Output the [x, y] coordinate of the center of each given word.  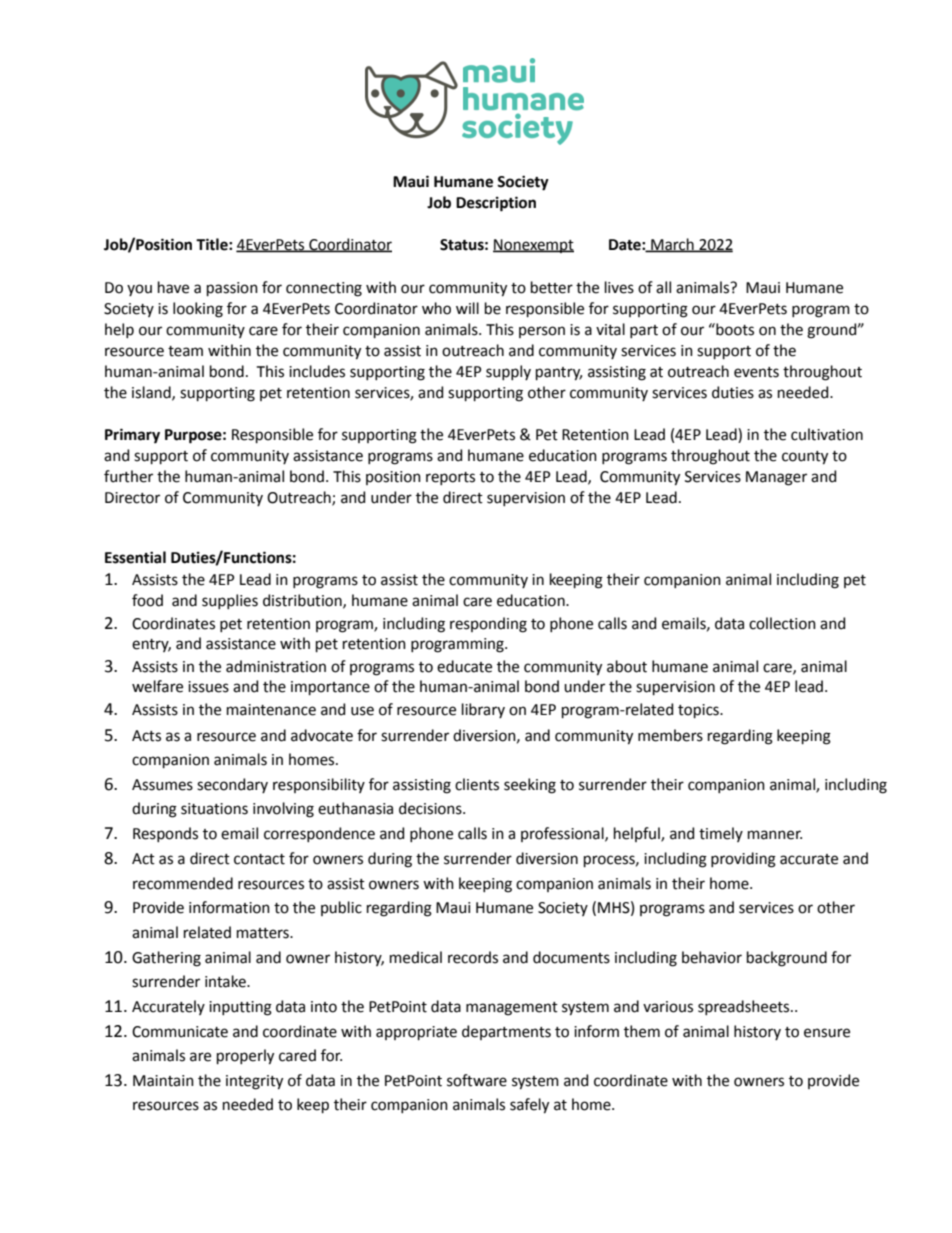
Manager [776, 478]
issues [208, 687]
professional [563, 834]
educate [464, 666]
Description [496, 204]
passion [232, 289]
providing [743, 860]
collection [782, 623]
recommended [183, 883]
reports [450, 478]
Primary [132, 436]
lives [619, 287]
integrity [254, 1082]
